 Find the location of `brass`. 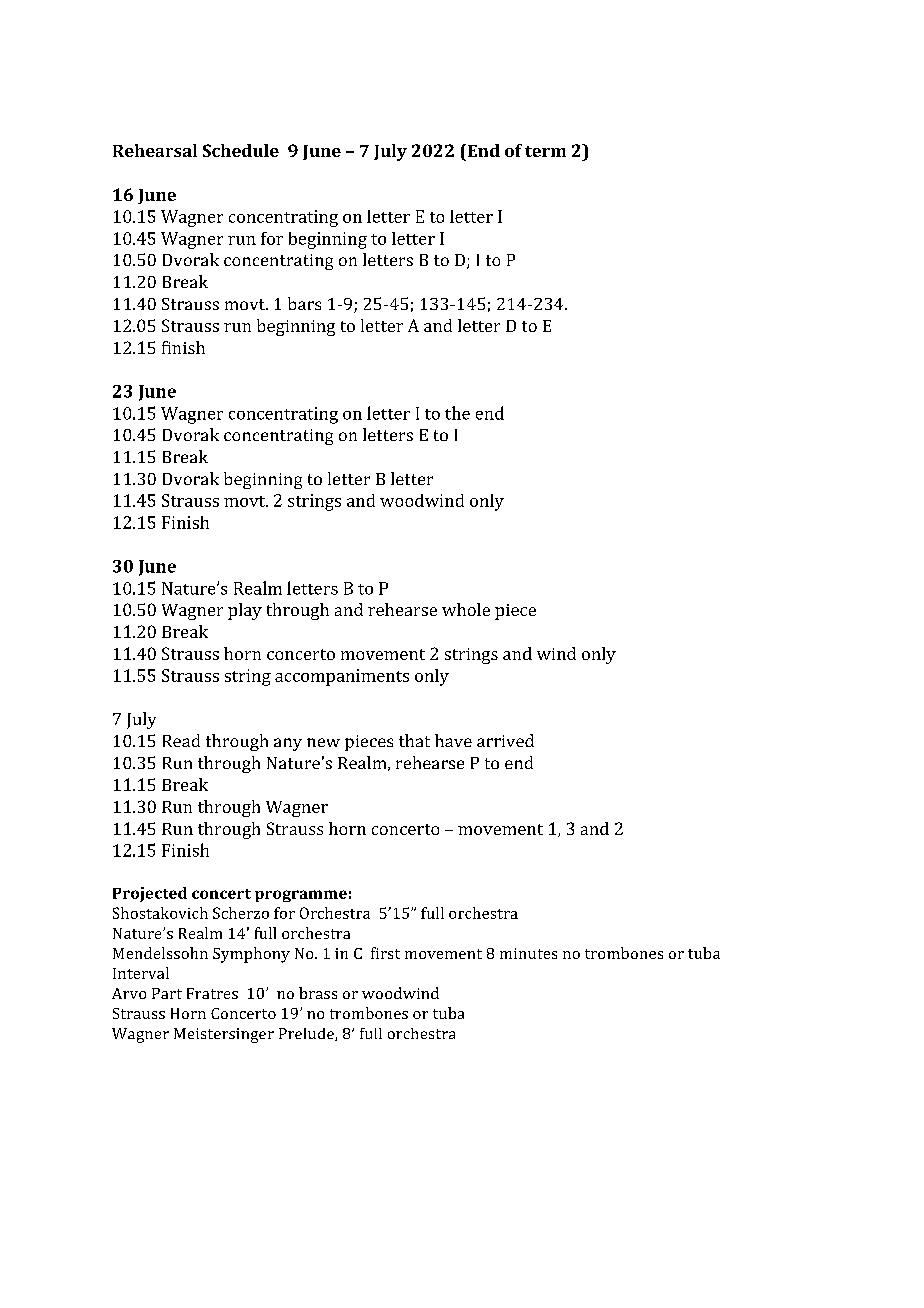

brass is located at coordinates (318, 993).
